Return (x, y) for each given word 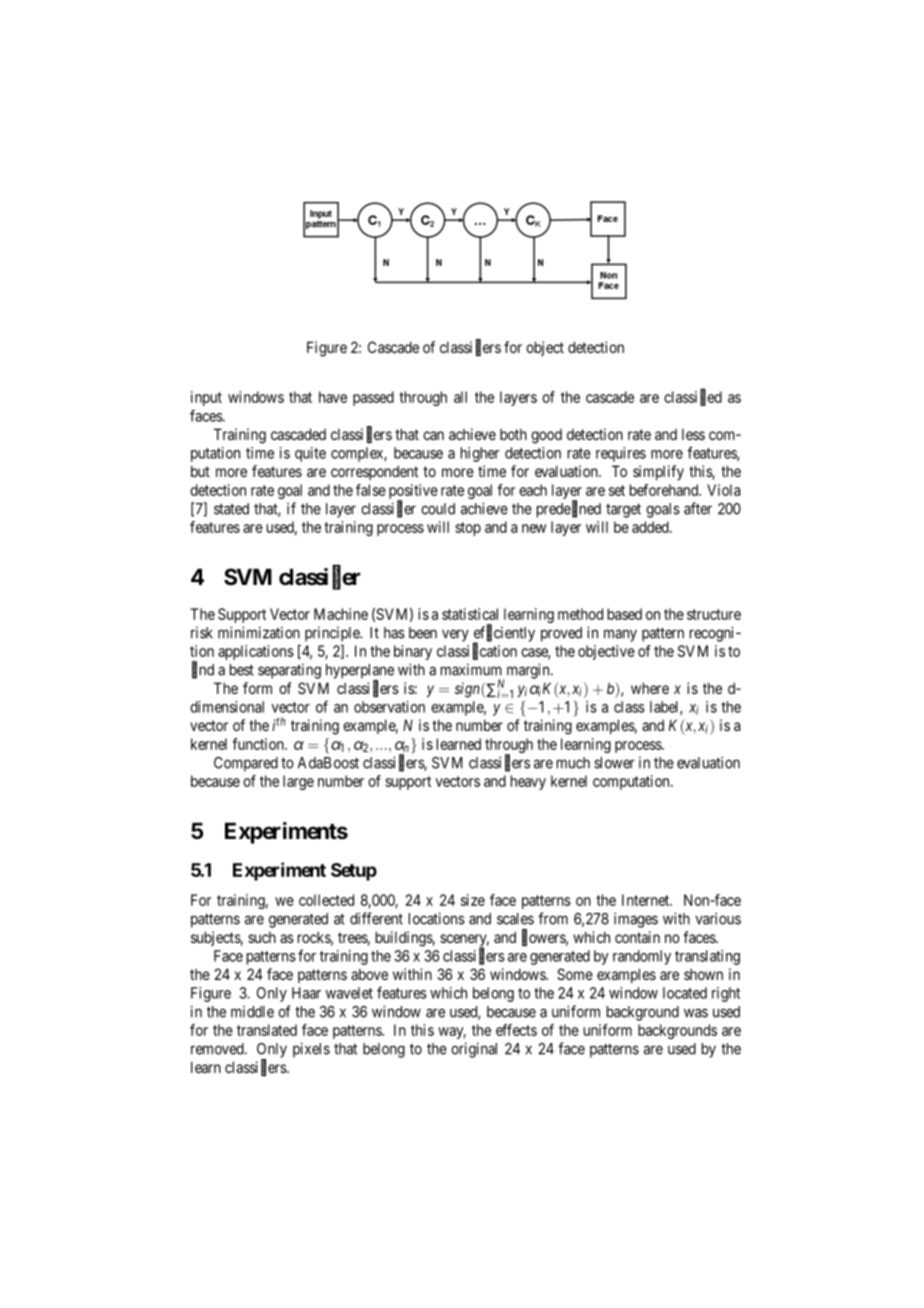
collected (326, 900)
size (473, 900)
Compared (246, 764)
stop (468, 529)
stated (231, 509)
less (693, 434)
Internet (647, 900)
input (206, 398)
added (651, 527)
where (650, 688)
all (460, 397)
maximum (471, 670)
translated (267, 1030)
